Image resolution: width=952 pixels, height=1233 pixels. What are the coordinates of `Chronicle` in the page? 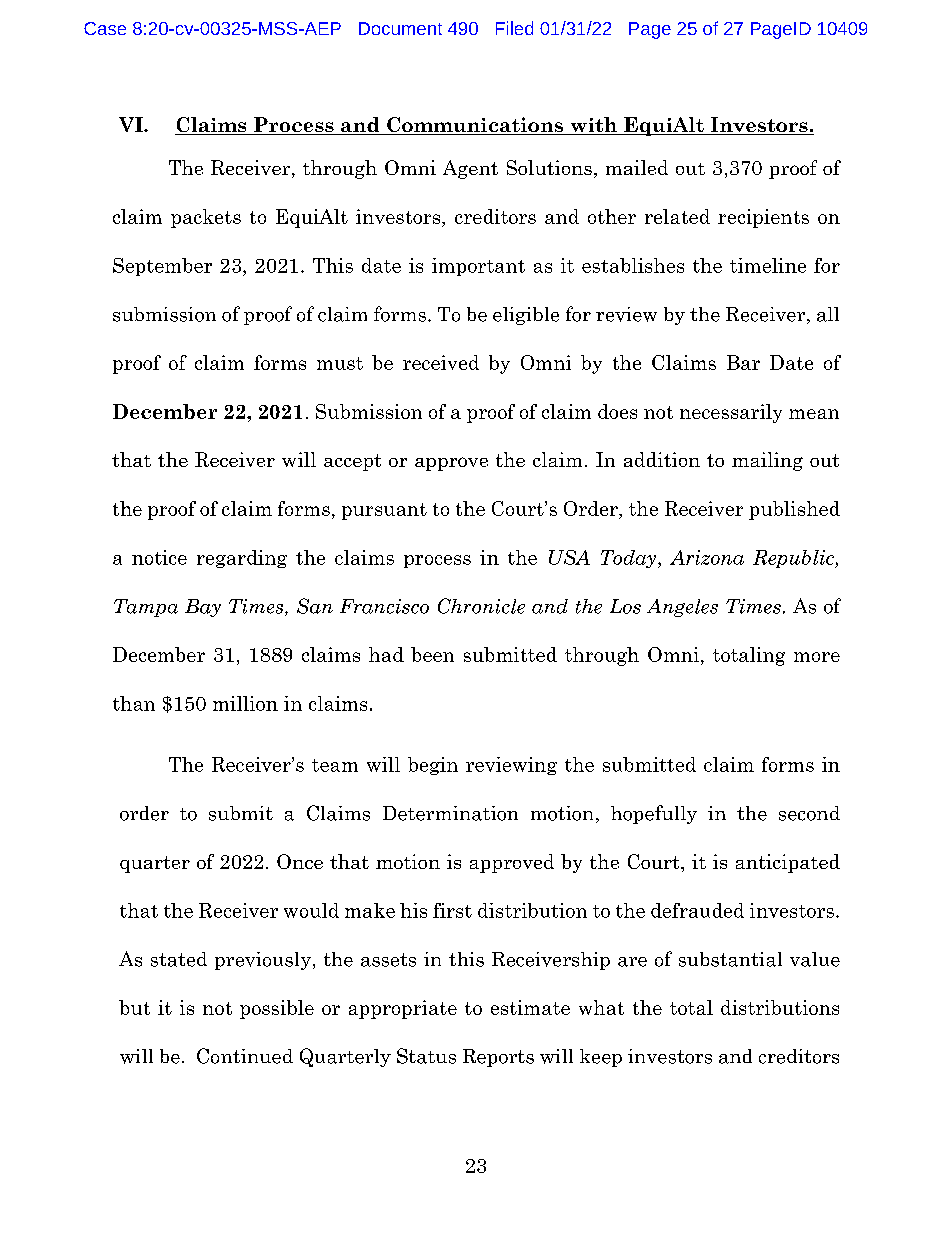 It's located at (481, 606).
